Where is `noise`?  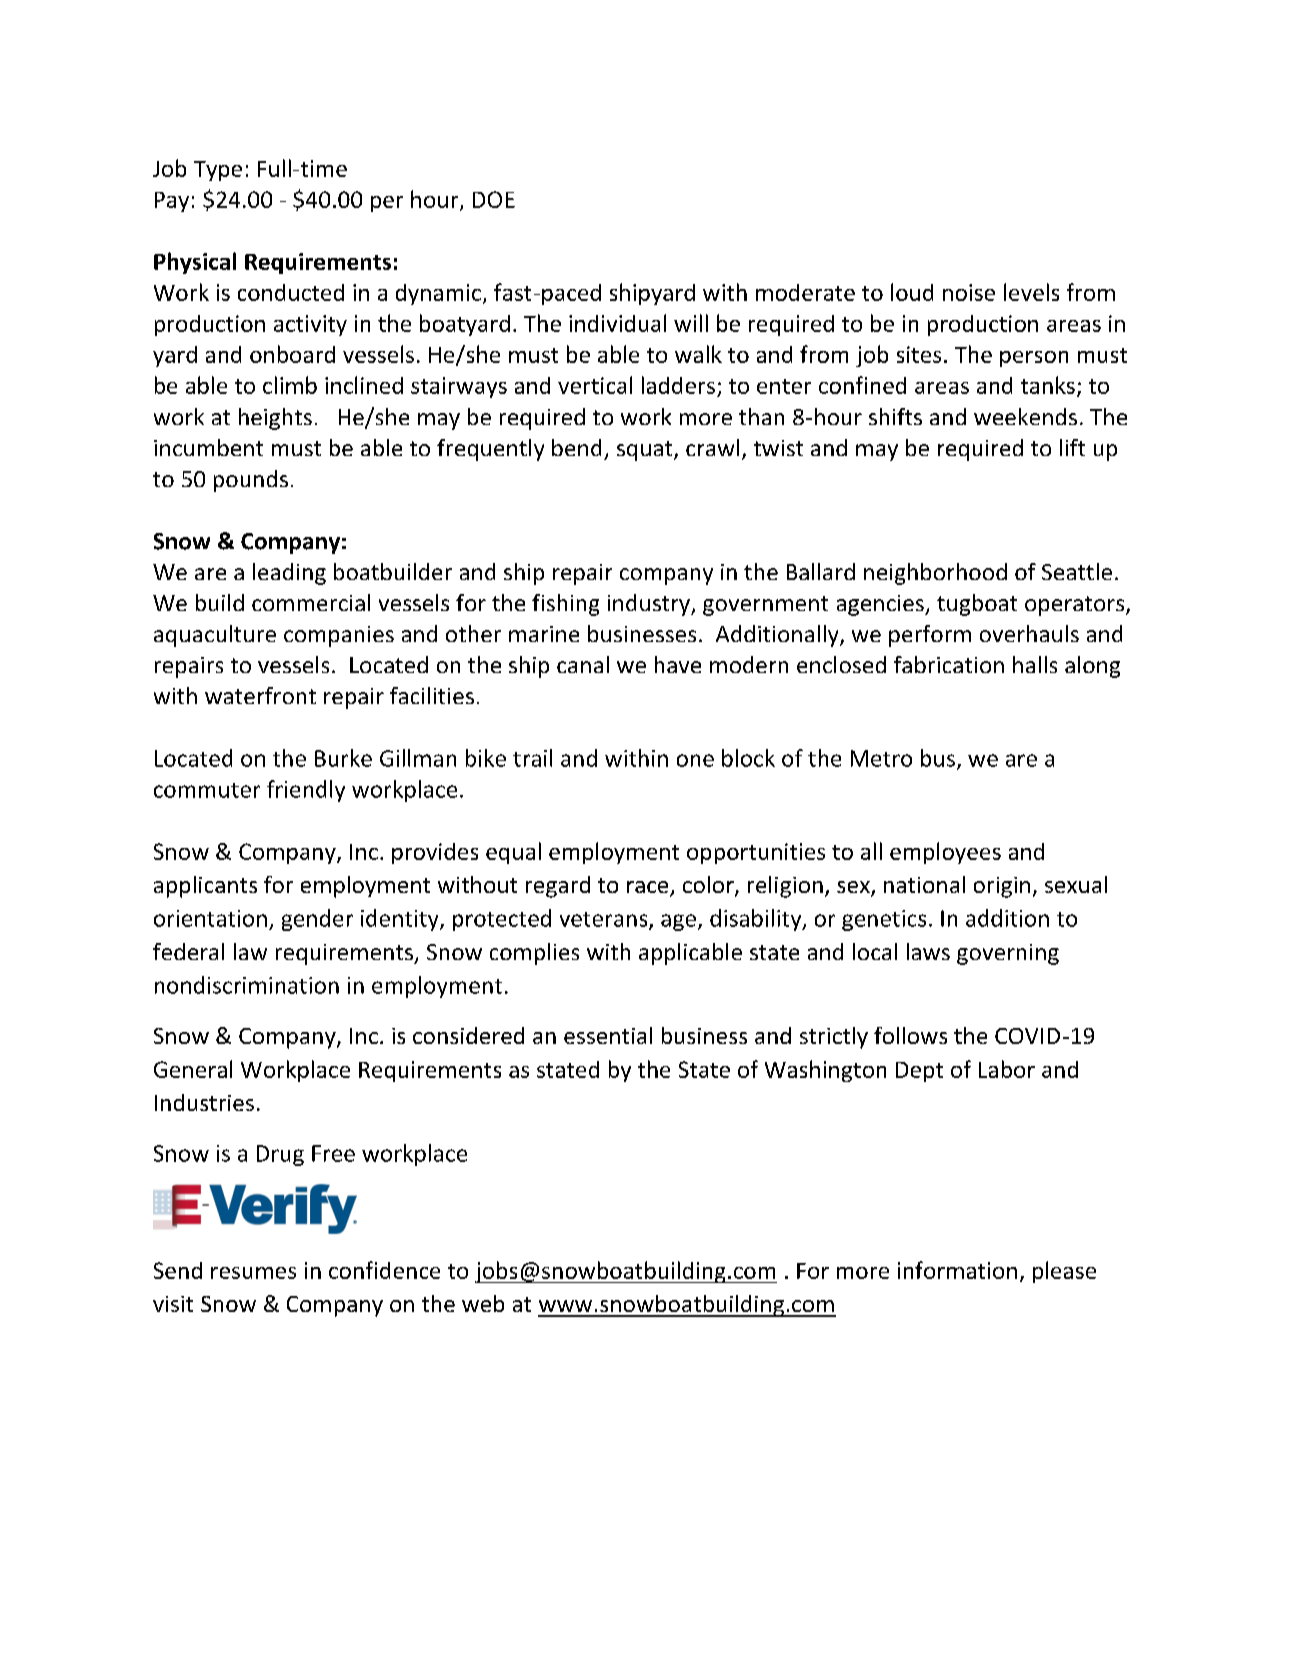
noise is located at coordinates (969, 292).
